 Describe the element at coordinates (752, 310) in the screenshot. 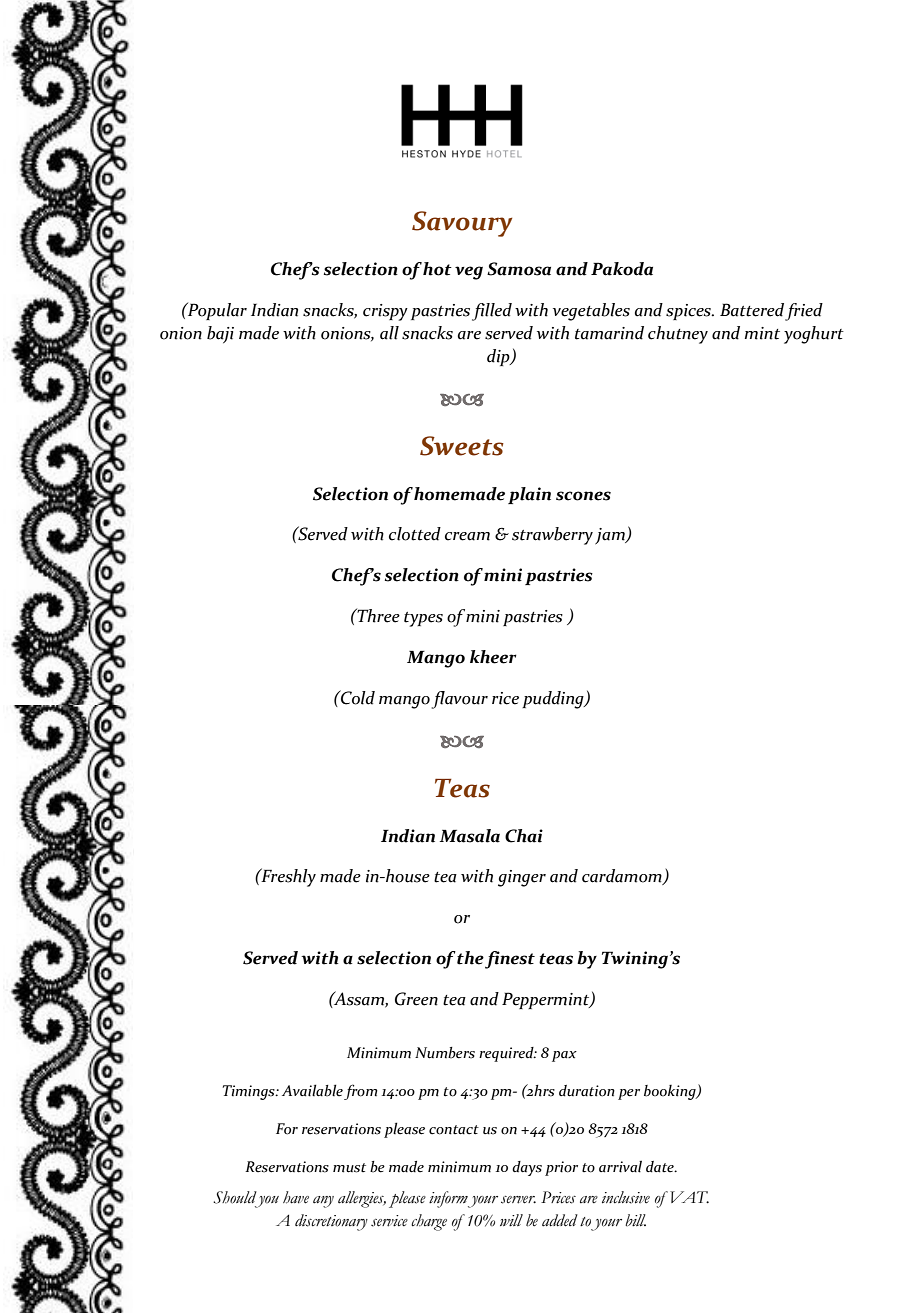

I see `Battered` at that location.
